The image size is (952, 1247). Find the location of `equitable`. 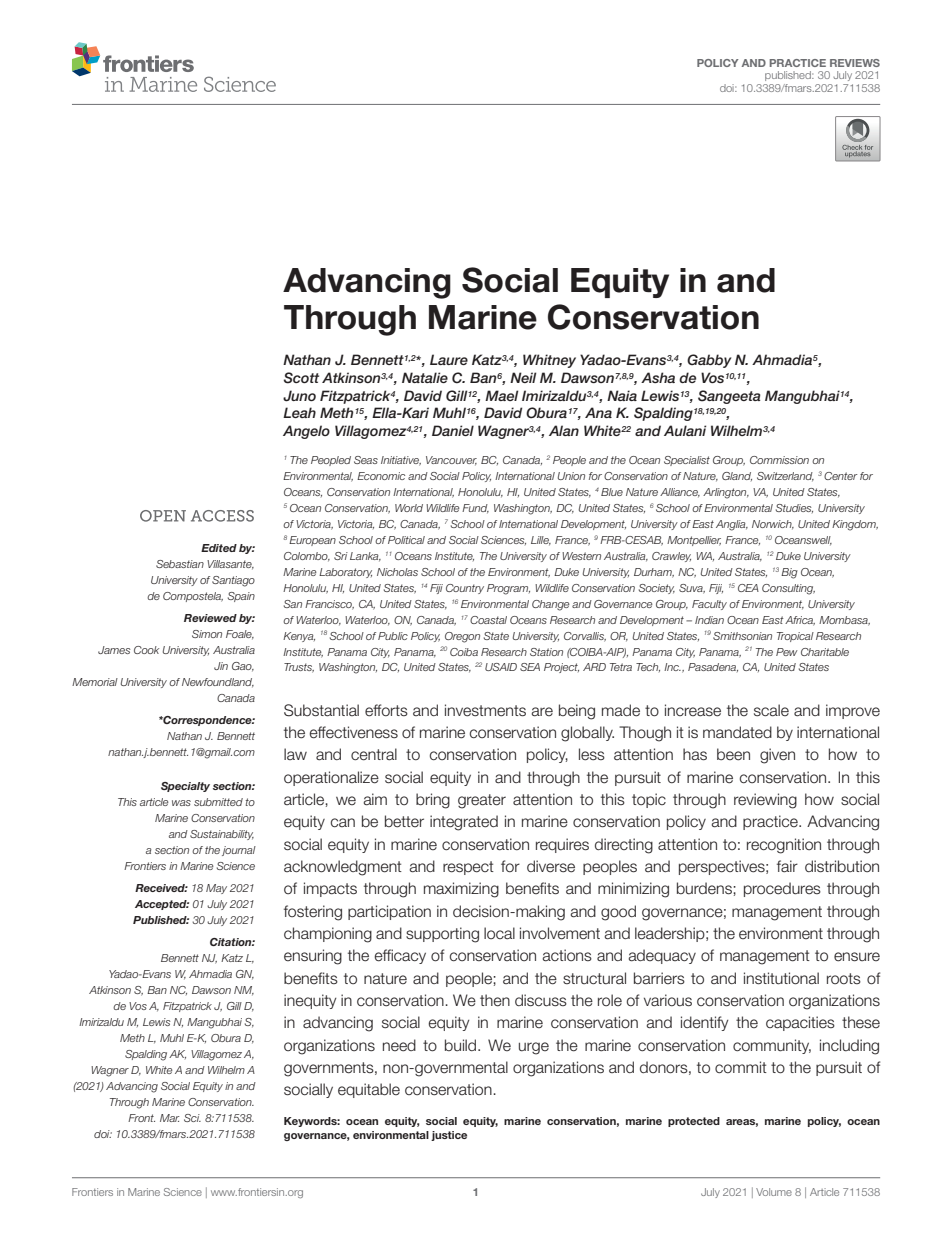

equitable is located at coordinates (369, 1090).
